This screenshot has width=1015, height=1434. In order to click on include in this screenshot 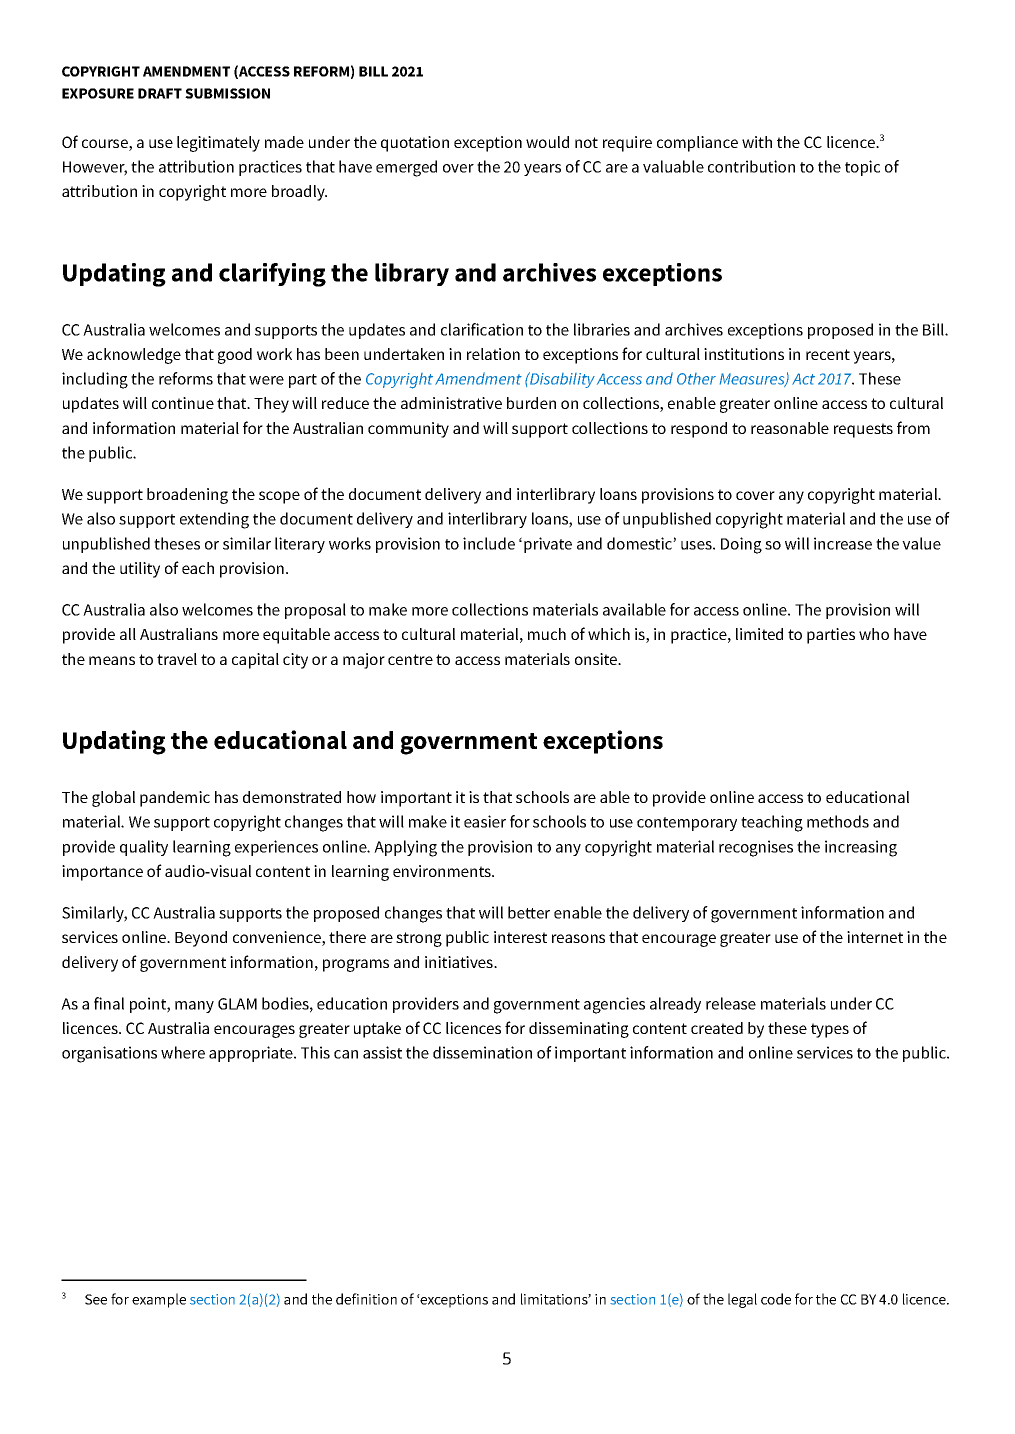, I will do `click(489, 543)`.
